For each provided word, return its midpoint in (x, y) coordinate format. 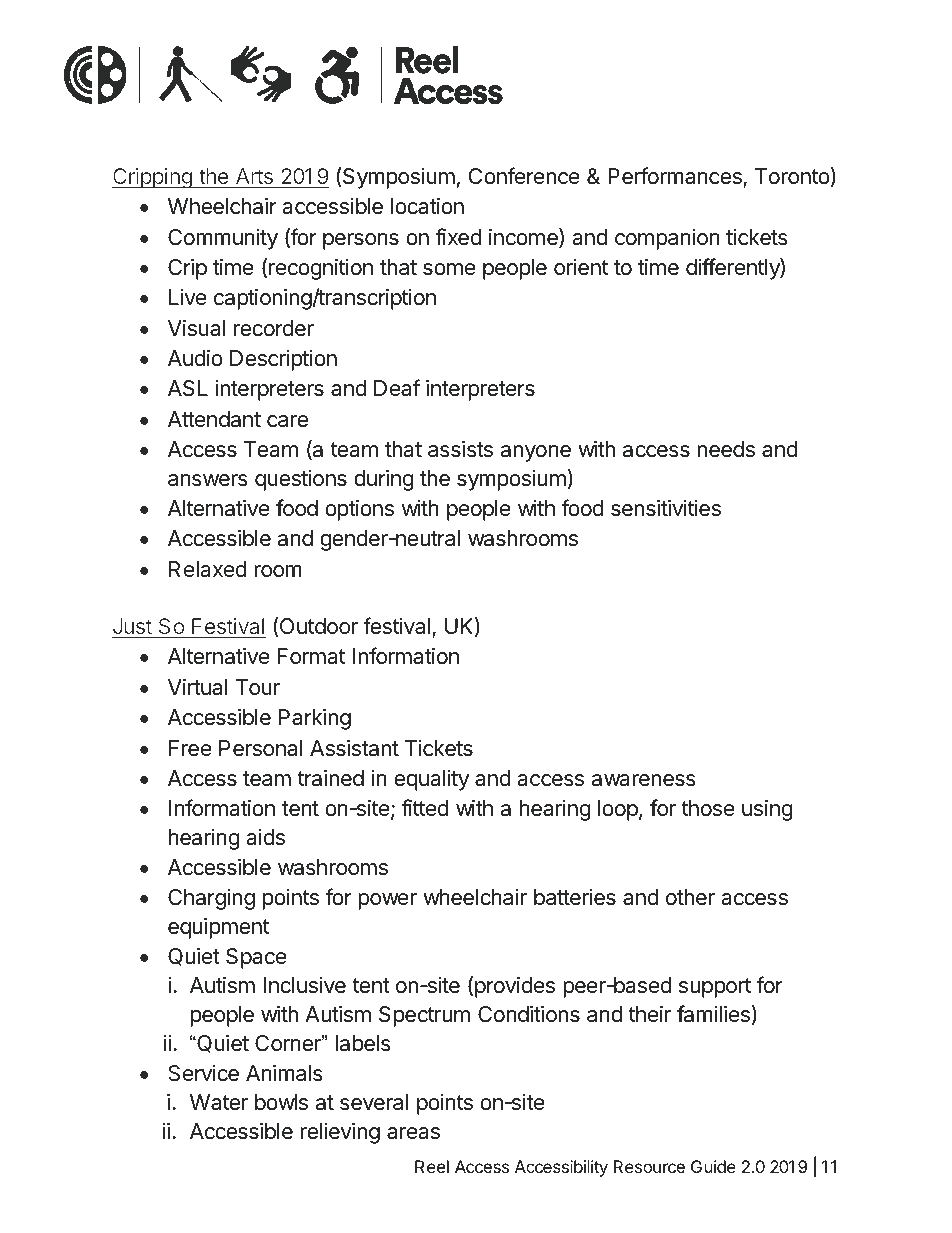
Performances (675, 176)
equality (431, 780)
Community (223, 239)
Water (219, 1102)
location (427, 206)
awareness (644, 780)
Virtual (197, 687)
